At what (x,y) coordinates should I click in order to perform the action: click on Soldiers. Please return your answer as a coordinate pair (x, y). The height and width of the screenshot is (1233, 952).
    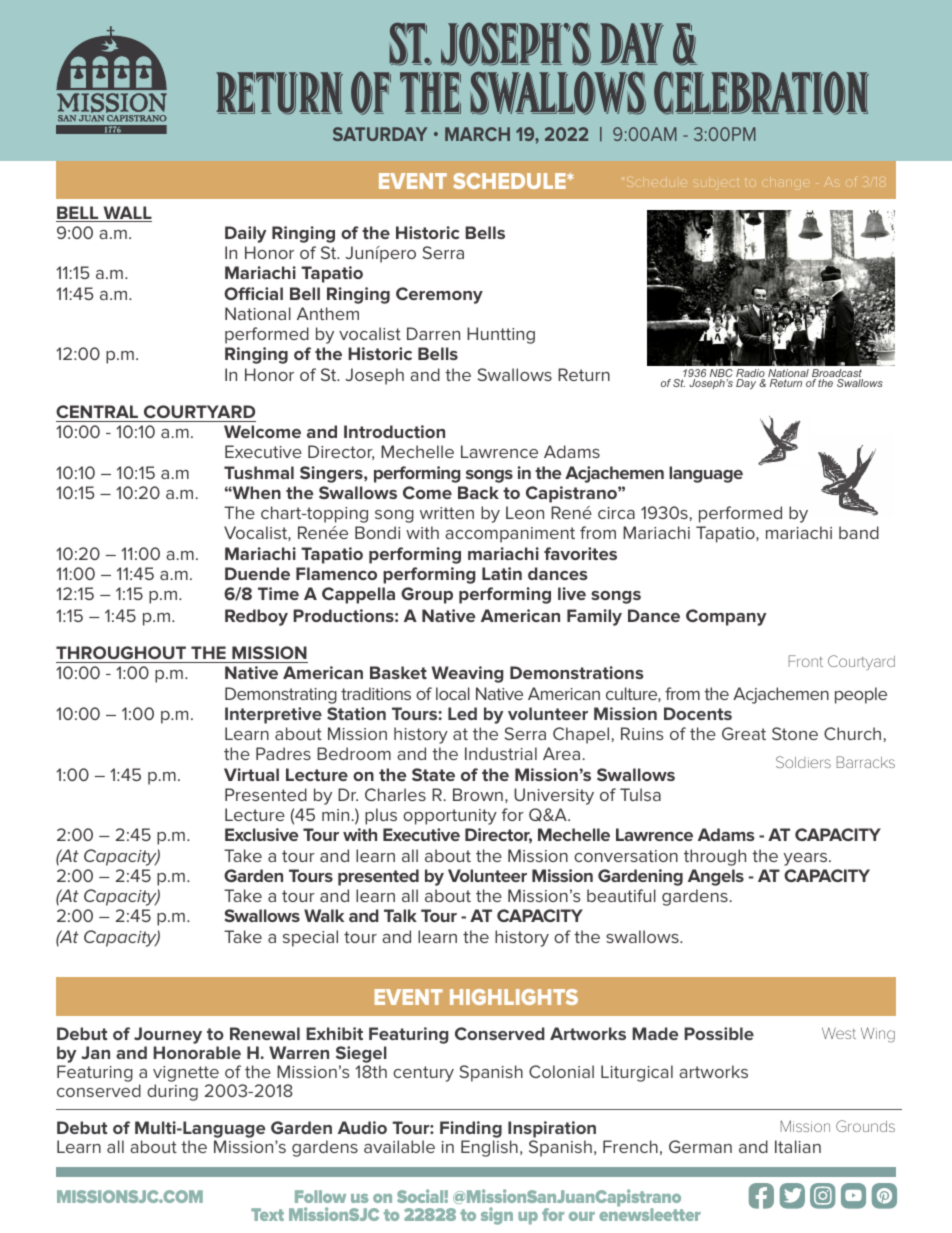
    Looking at the image, I should click on (803, 762).
